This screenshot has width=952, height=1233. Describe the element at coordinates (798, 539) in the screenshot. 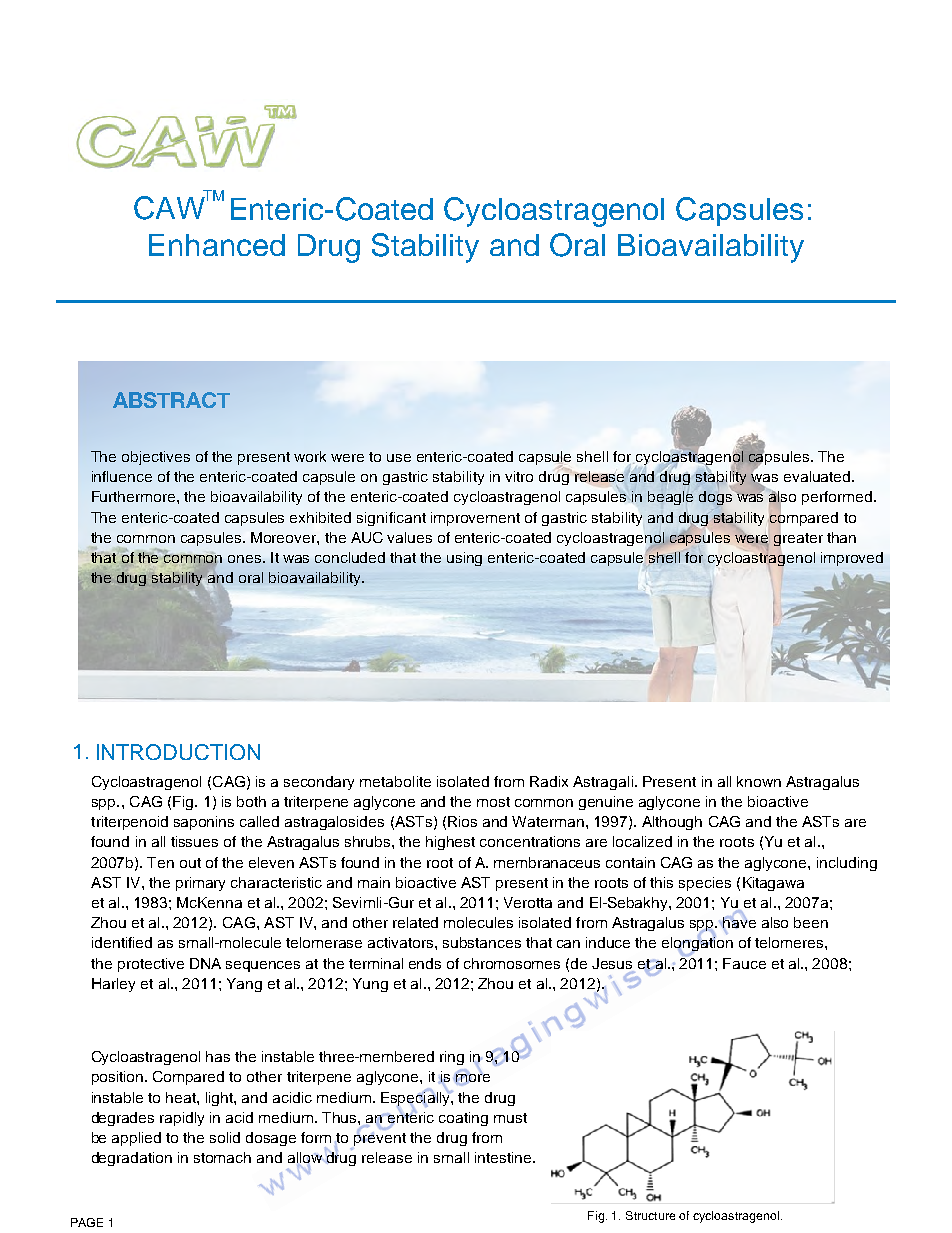

I see `greater` at that location.
